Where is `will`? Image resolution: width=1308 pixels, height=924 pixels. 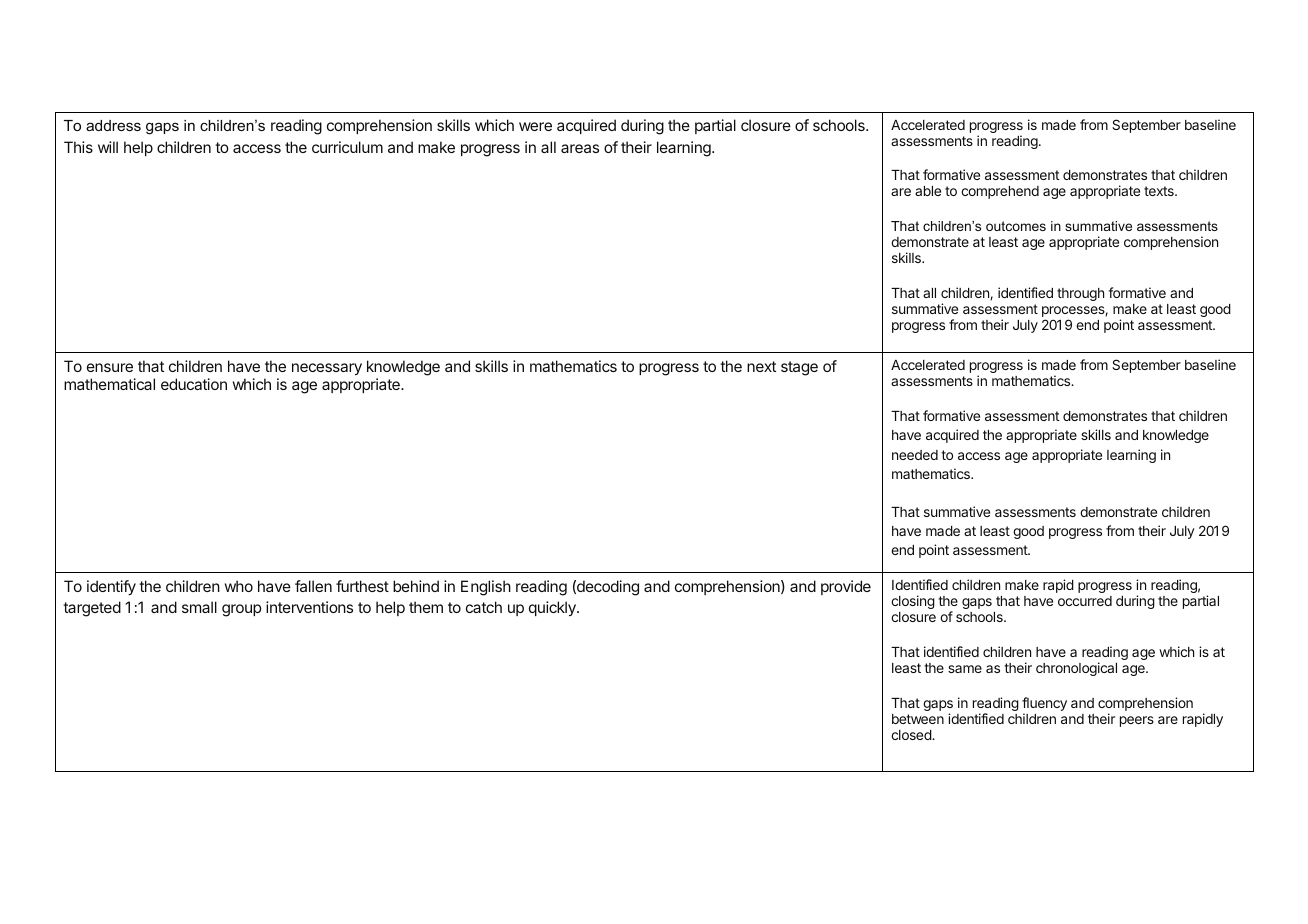 will is located at coordinates (108, 147).
